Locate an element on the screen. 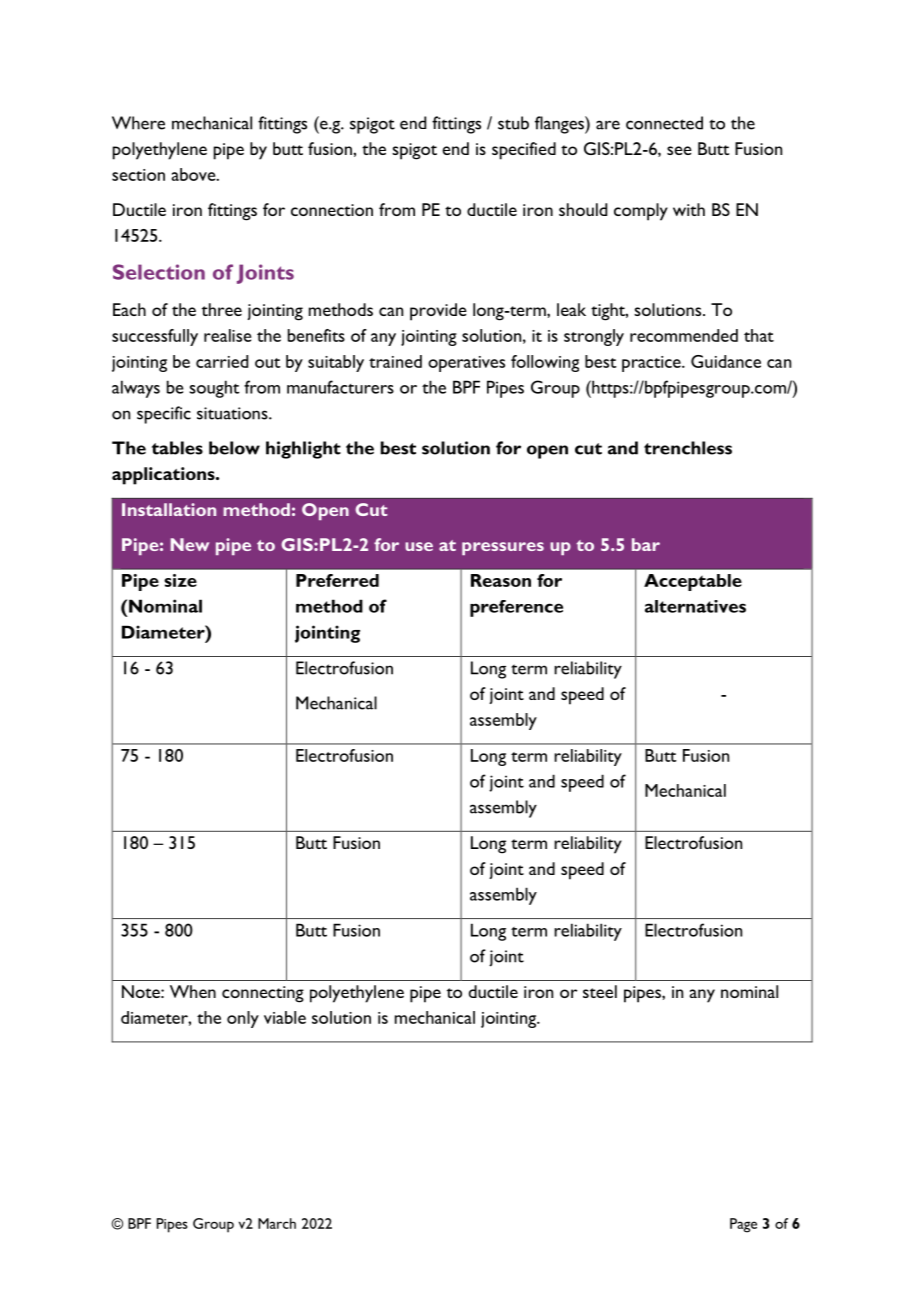  size is located at coordinates (180, 580).
